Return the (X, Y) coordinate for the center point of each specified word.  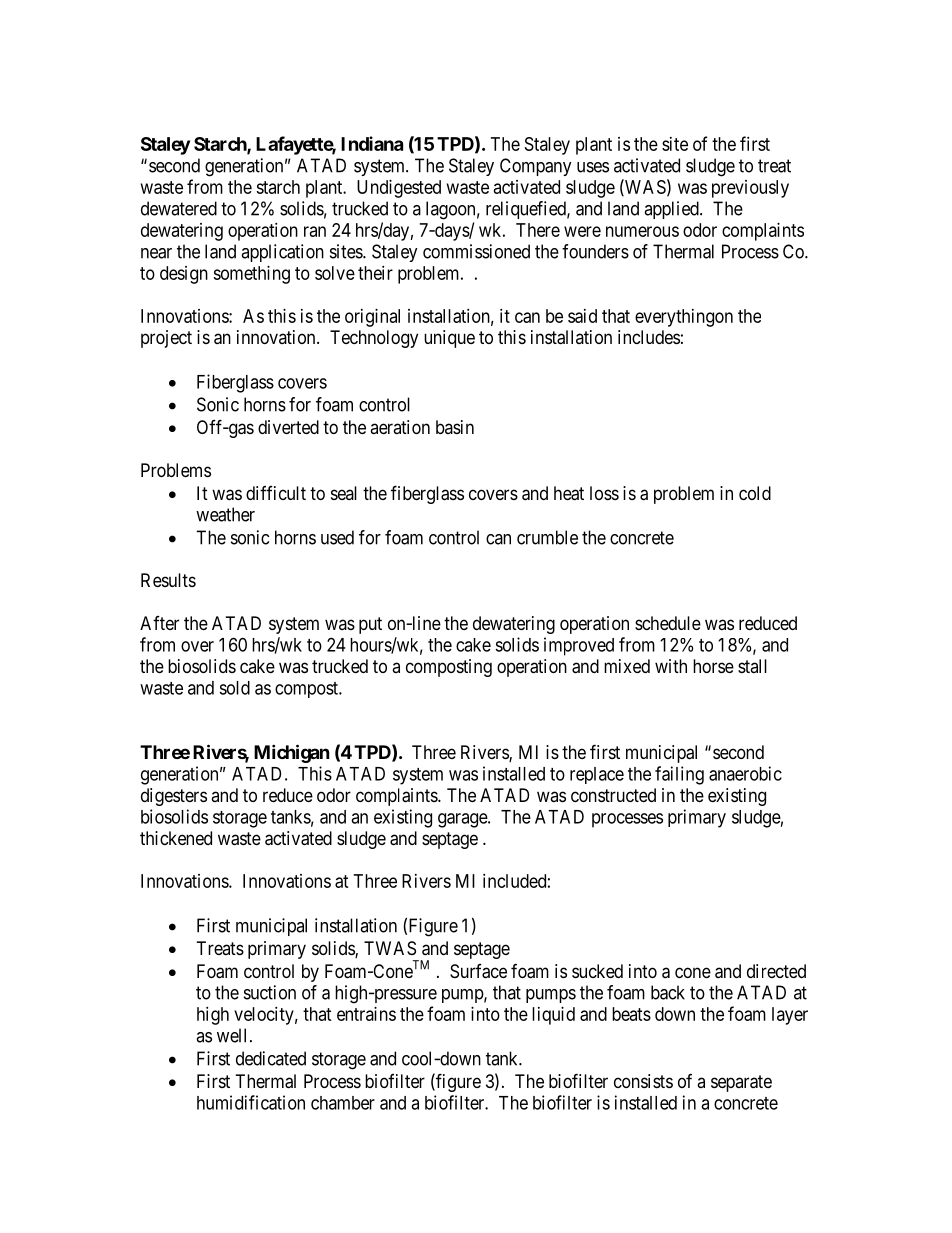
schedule (668, 623)
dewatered (179, 208)
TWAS (390, 948)
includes (649, 337)
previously (750, 189)
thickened (176, 838)
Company (536, 167)
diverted (288, 427)
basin (455, 427)
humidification (251, 1102)
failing (679, 775)
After (159, 623)
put (370, 625)
